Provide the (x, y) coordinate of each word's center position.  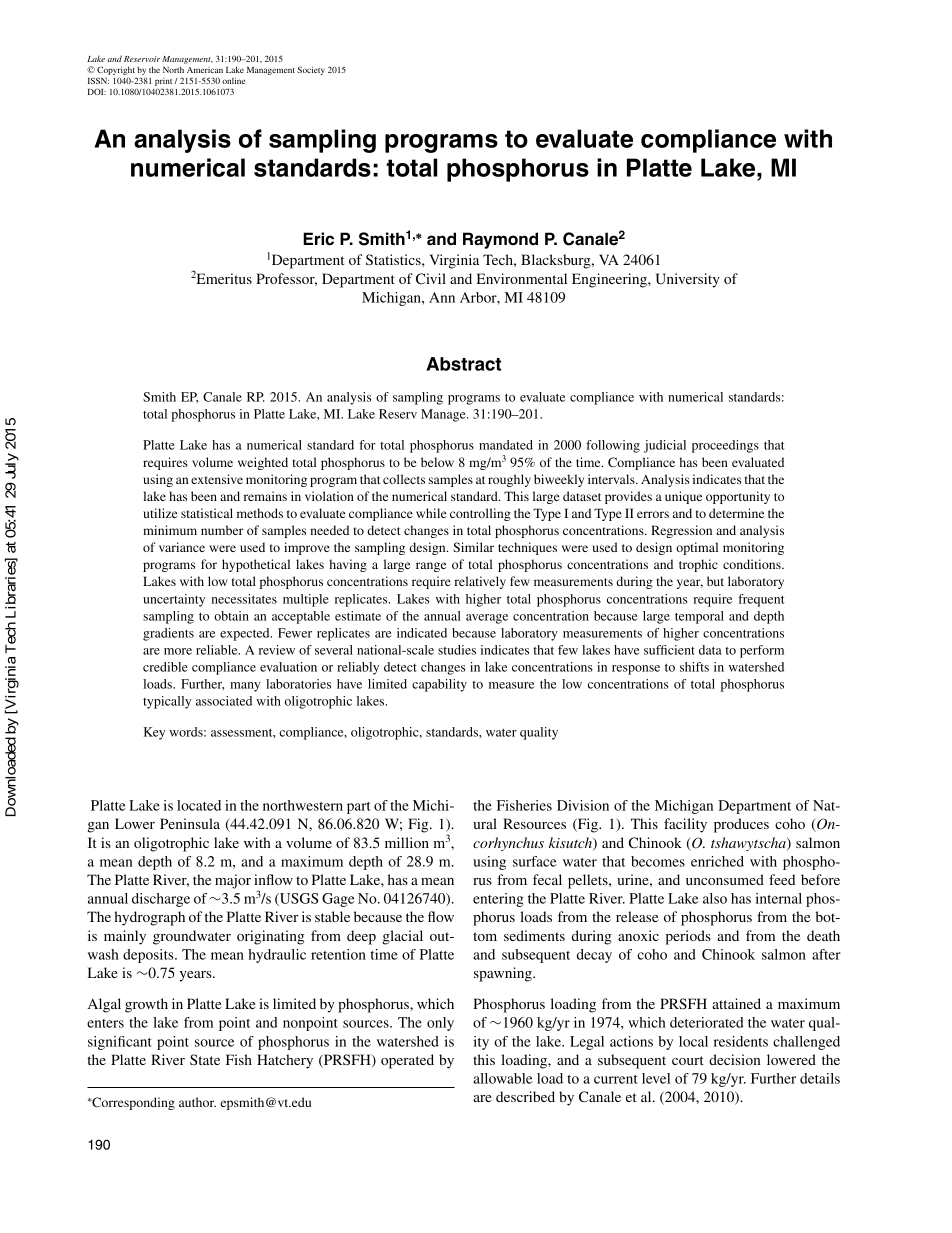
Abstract (463, 364)
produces (741, 825)
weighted (263, 463)
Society (311, 70)
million (407, 842)
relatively (480, 582)
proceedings (725, 446)
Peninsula (190, 823)
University (688, 280)
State (205, 1059)
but (715, 581)
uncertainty (174, 600)
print (163, 83)
